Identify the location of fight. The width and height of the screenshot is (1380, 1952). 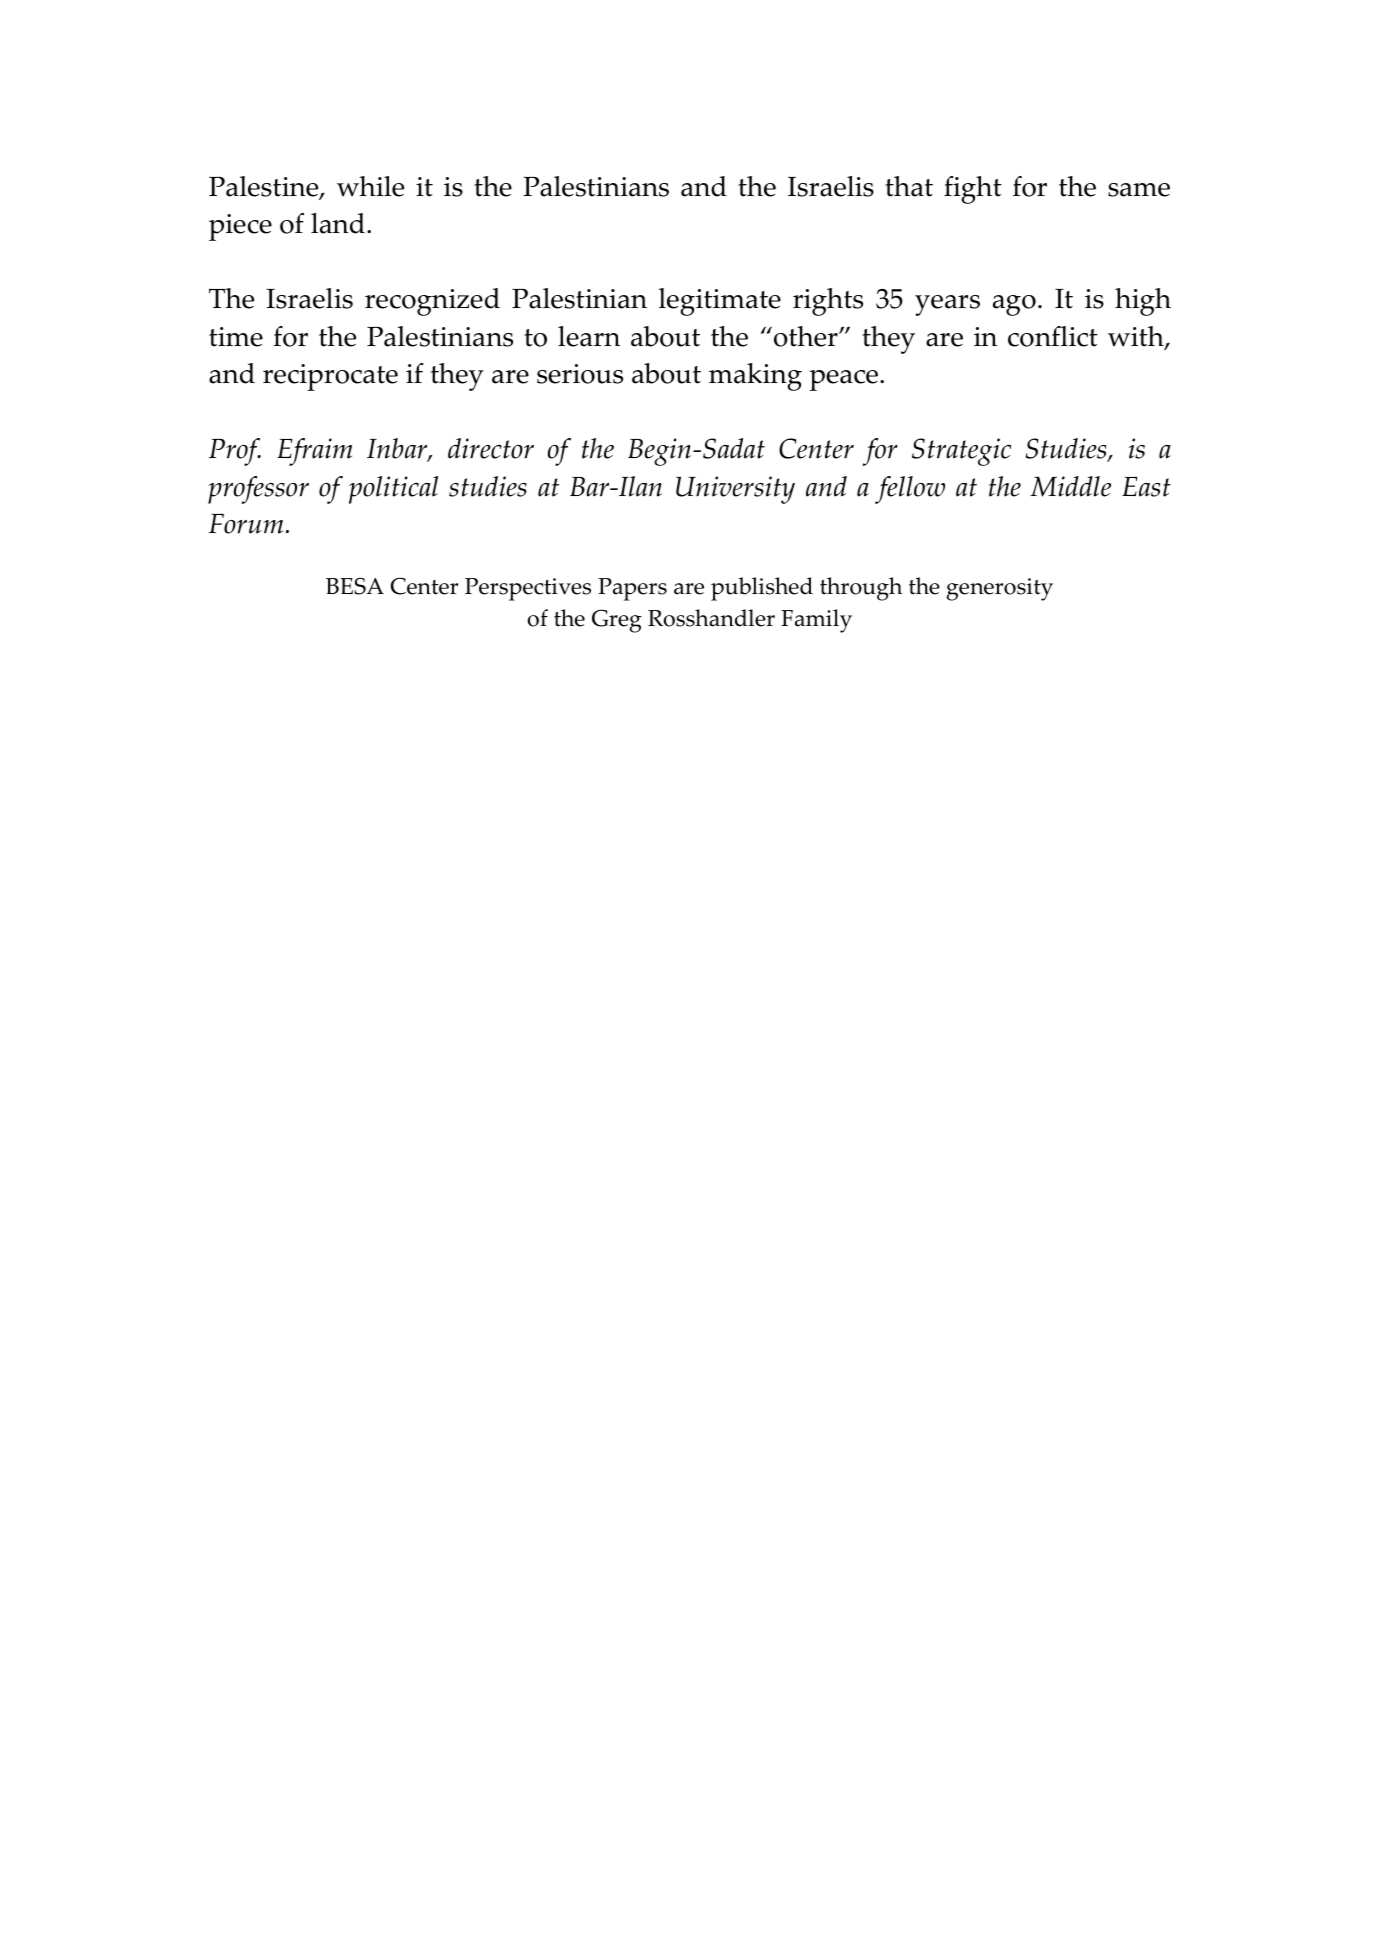
(973, 190).
